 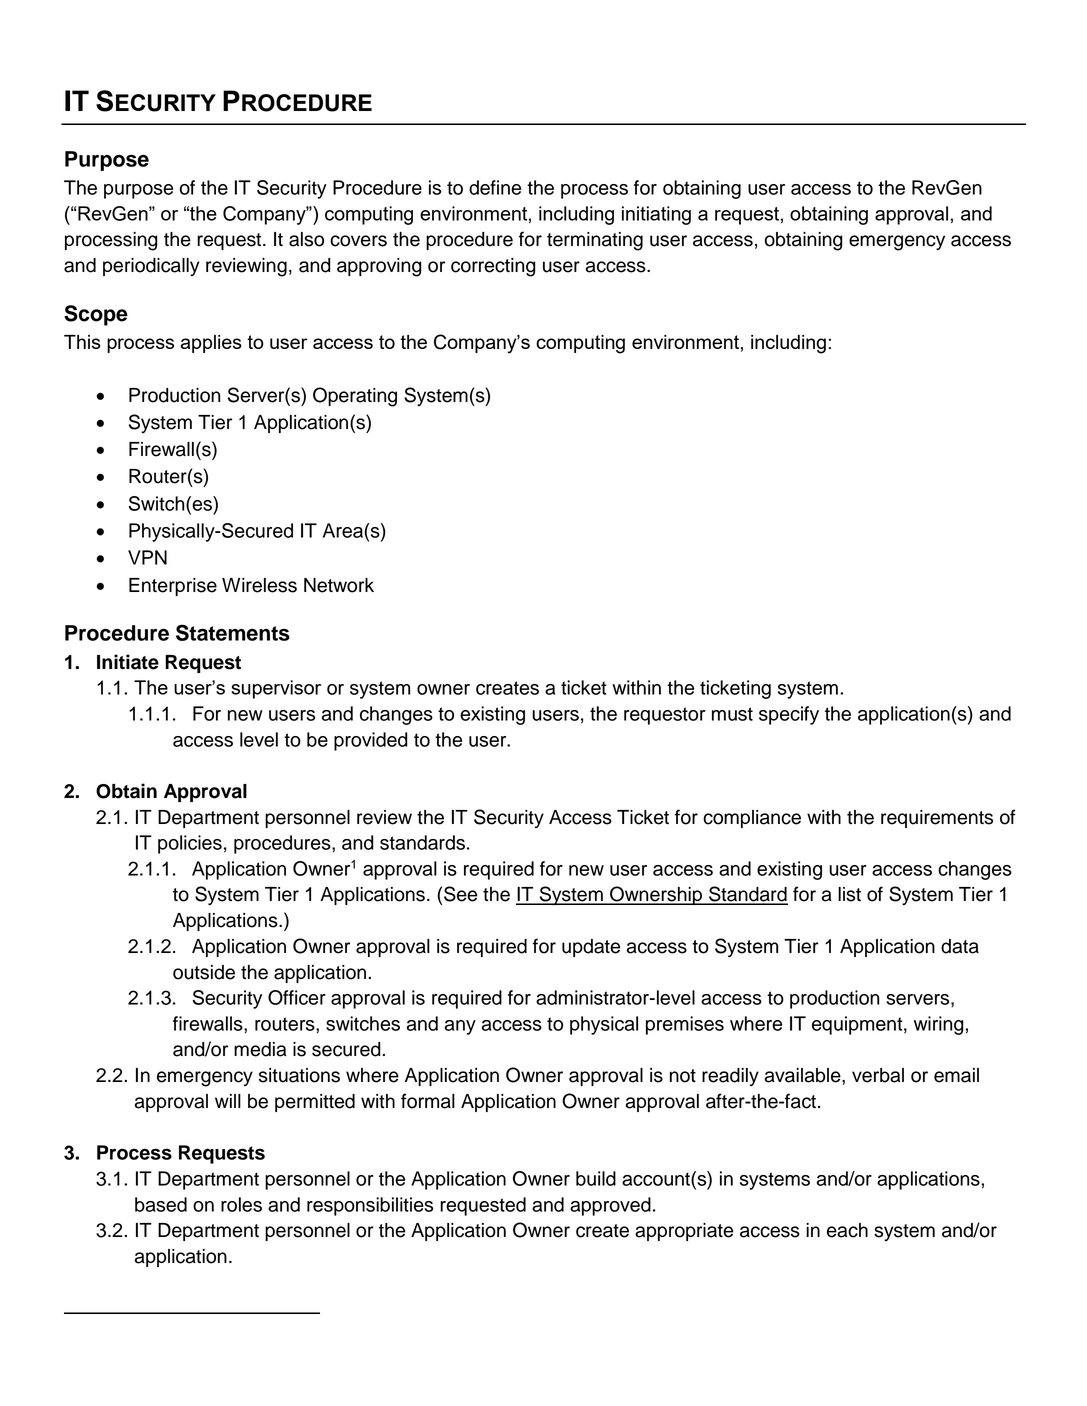 I want to click on periodically, so click(x=151, y=267).
